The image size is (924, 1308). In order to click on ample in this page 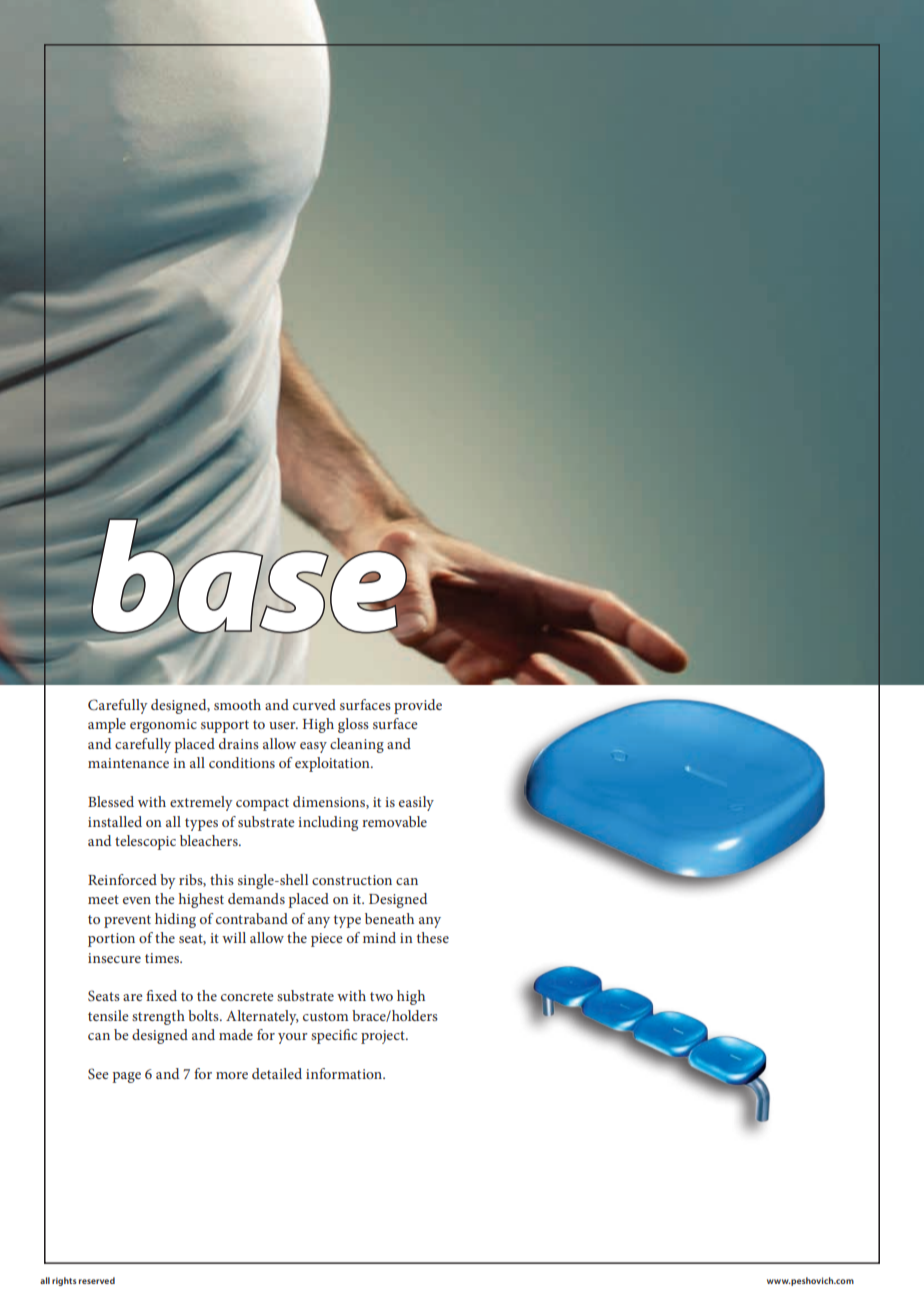, I will do `click(107, 725)`.
